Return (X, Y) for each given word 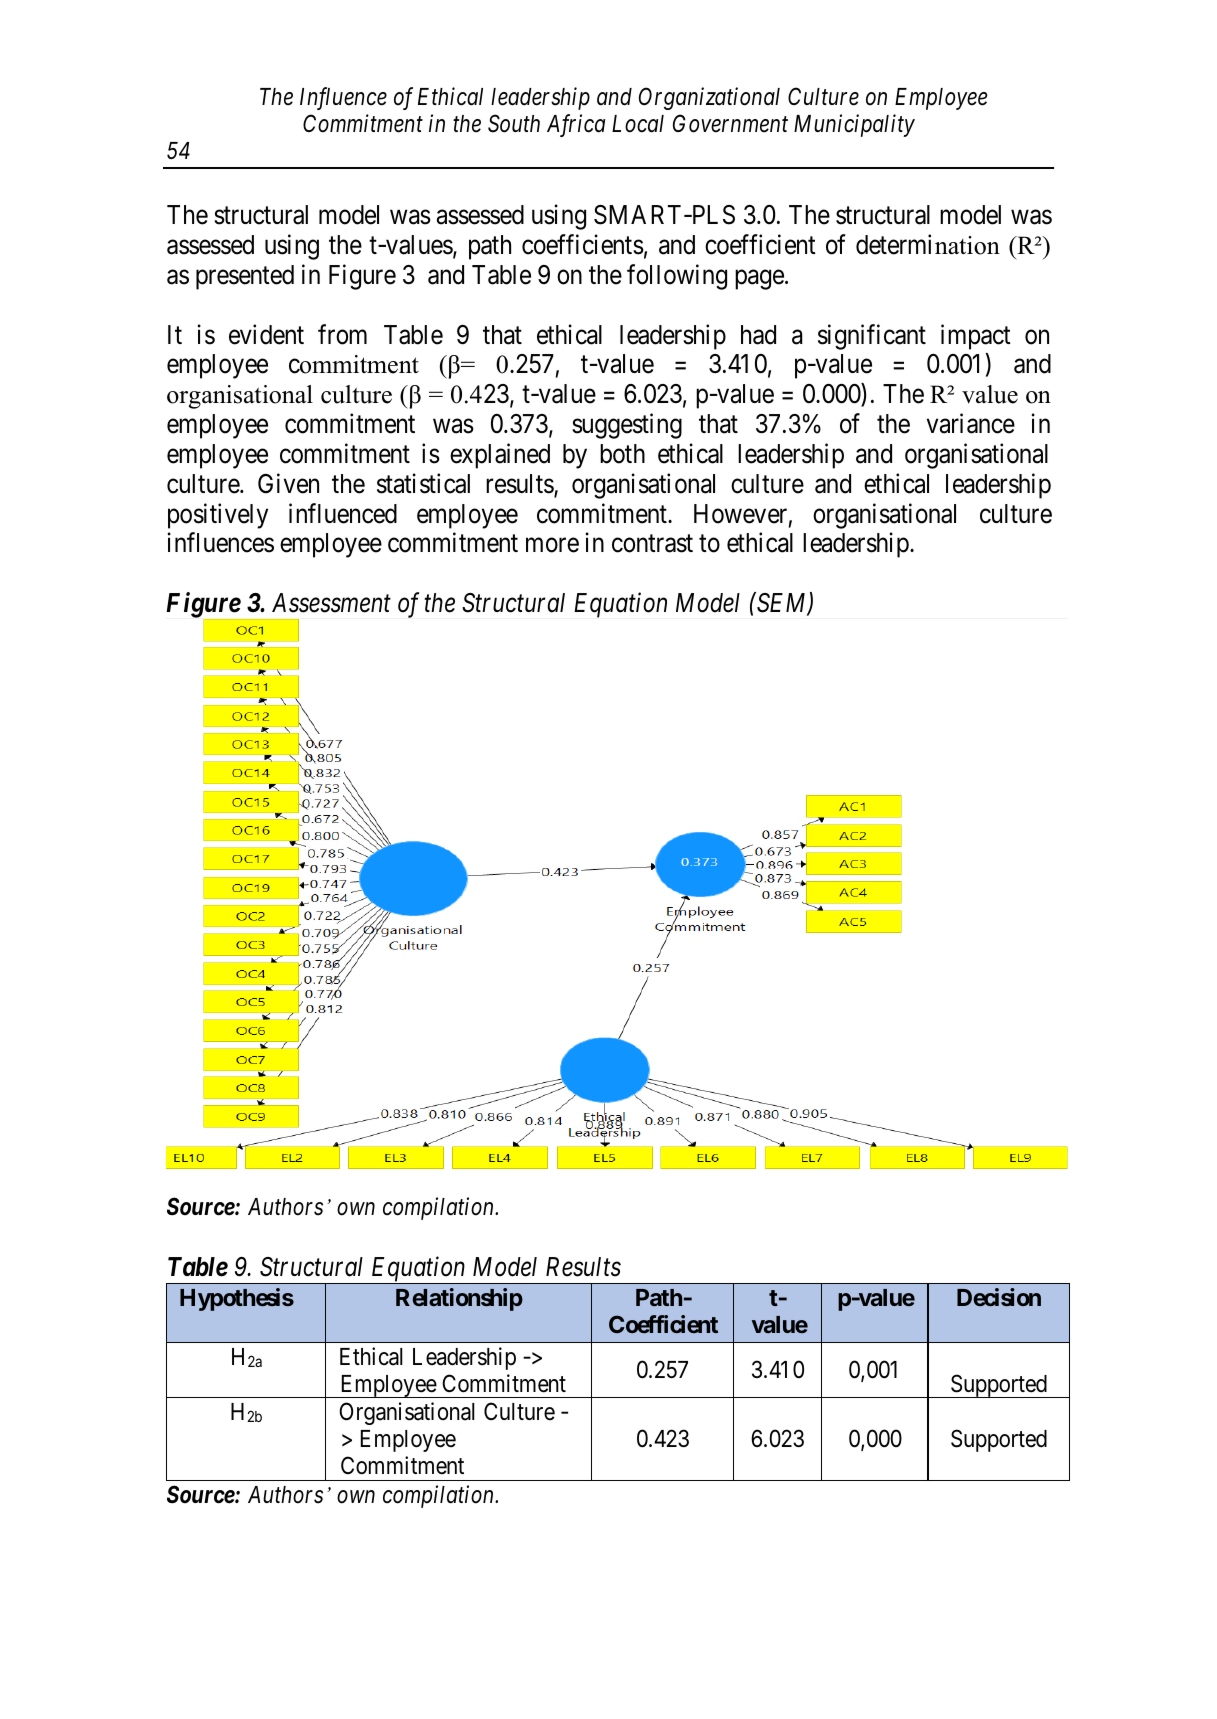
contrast (652, 544)
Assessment (331, 603)
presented (245, 277)
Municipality (854, 125)
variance (971, 423)
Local (638, 124)
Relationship (459, 1299)
